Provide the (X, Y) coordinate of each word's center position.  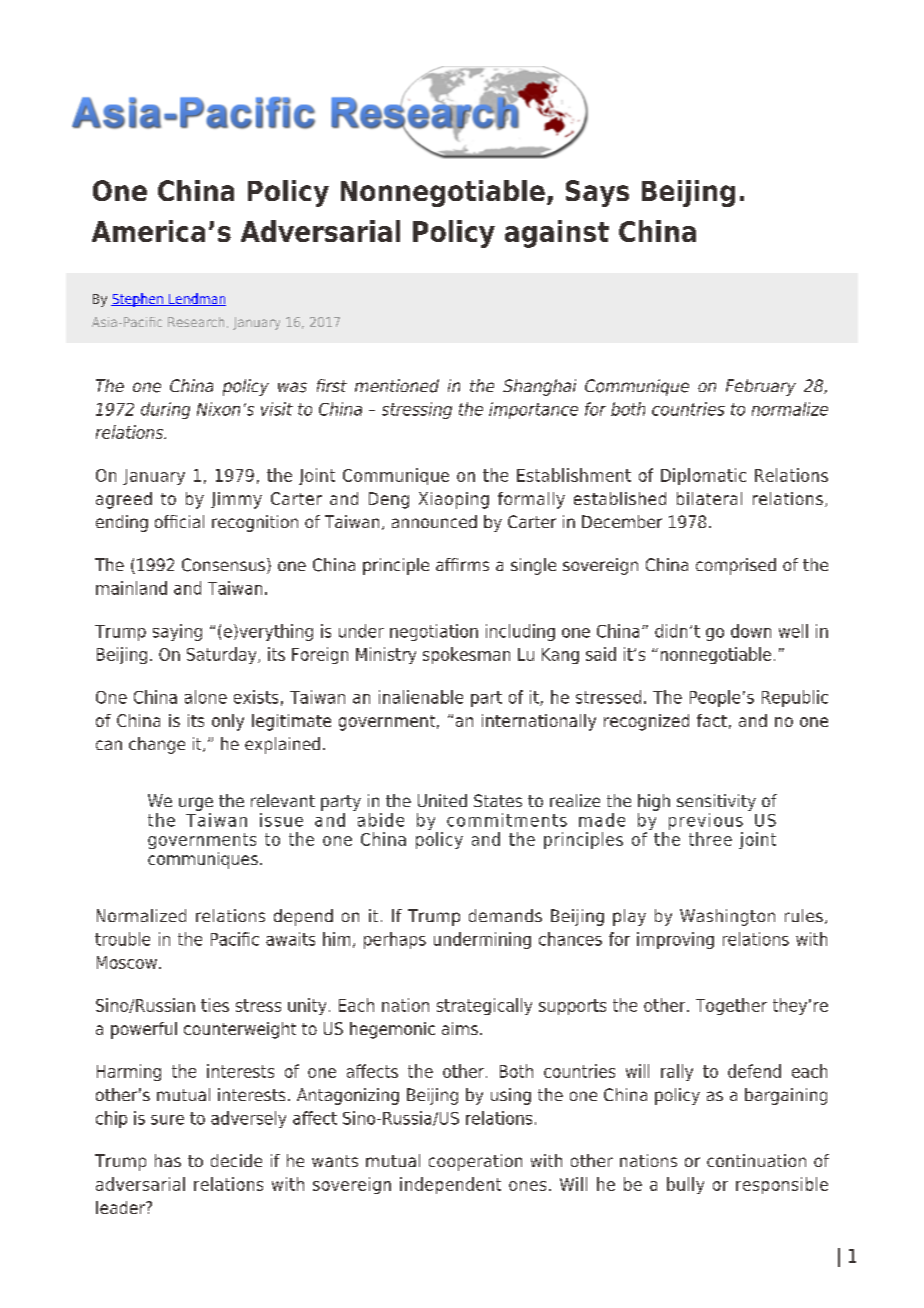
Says (597, 193)
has (168, 1160)
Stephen (138, 300)
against (557, 234)
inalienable (421, 697)
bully (685, 1185)
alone (206, 697)
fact (712, 720)
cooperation (475, 1162)
